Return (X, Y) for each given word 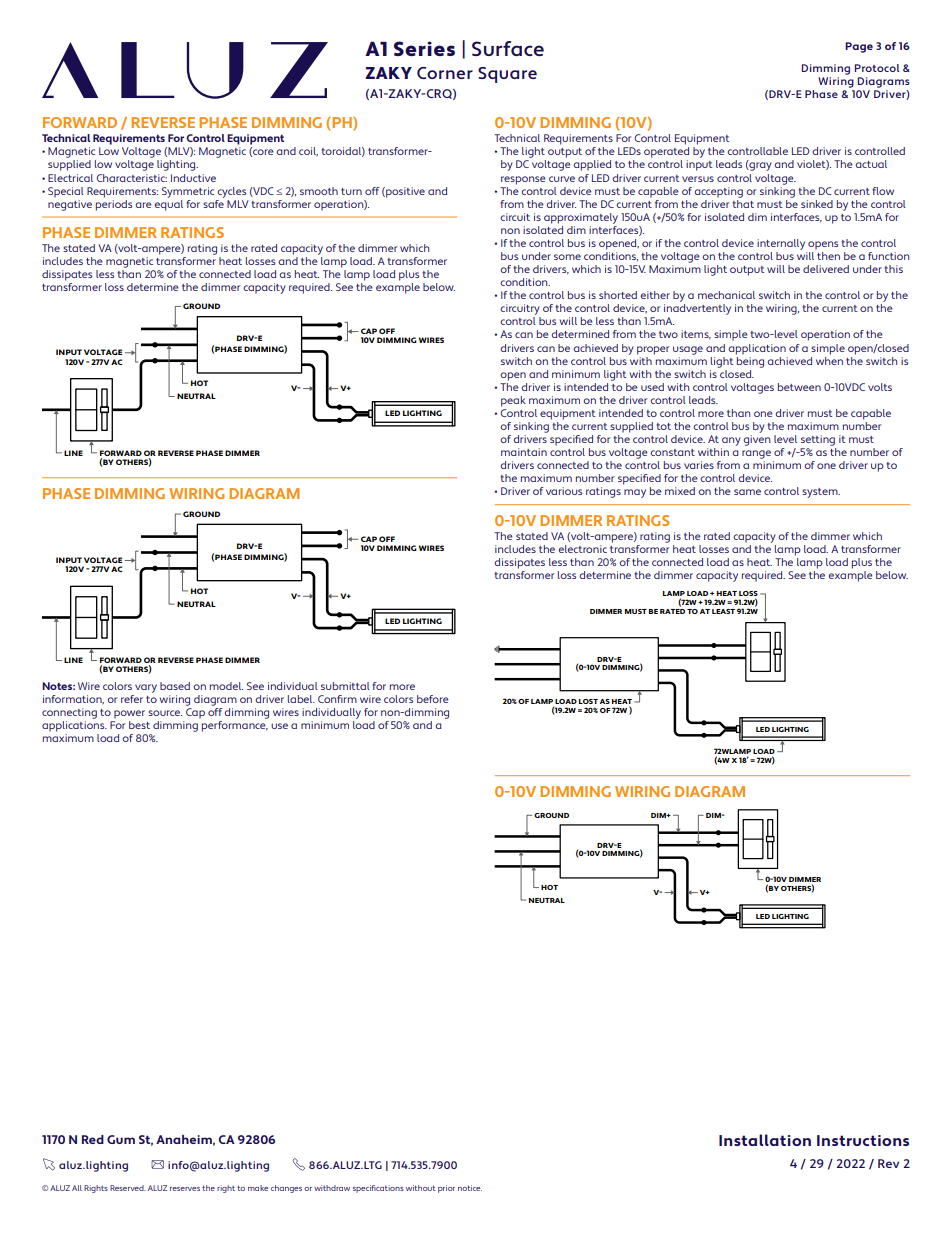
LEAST (723, 611)
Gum (121, 1139)
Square (507, 75)
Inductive (193, 178)
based (175, 686)
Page (859, 47)
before (433, 699)
